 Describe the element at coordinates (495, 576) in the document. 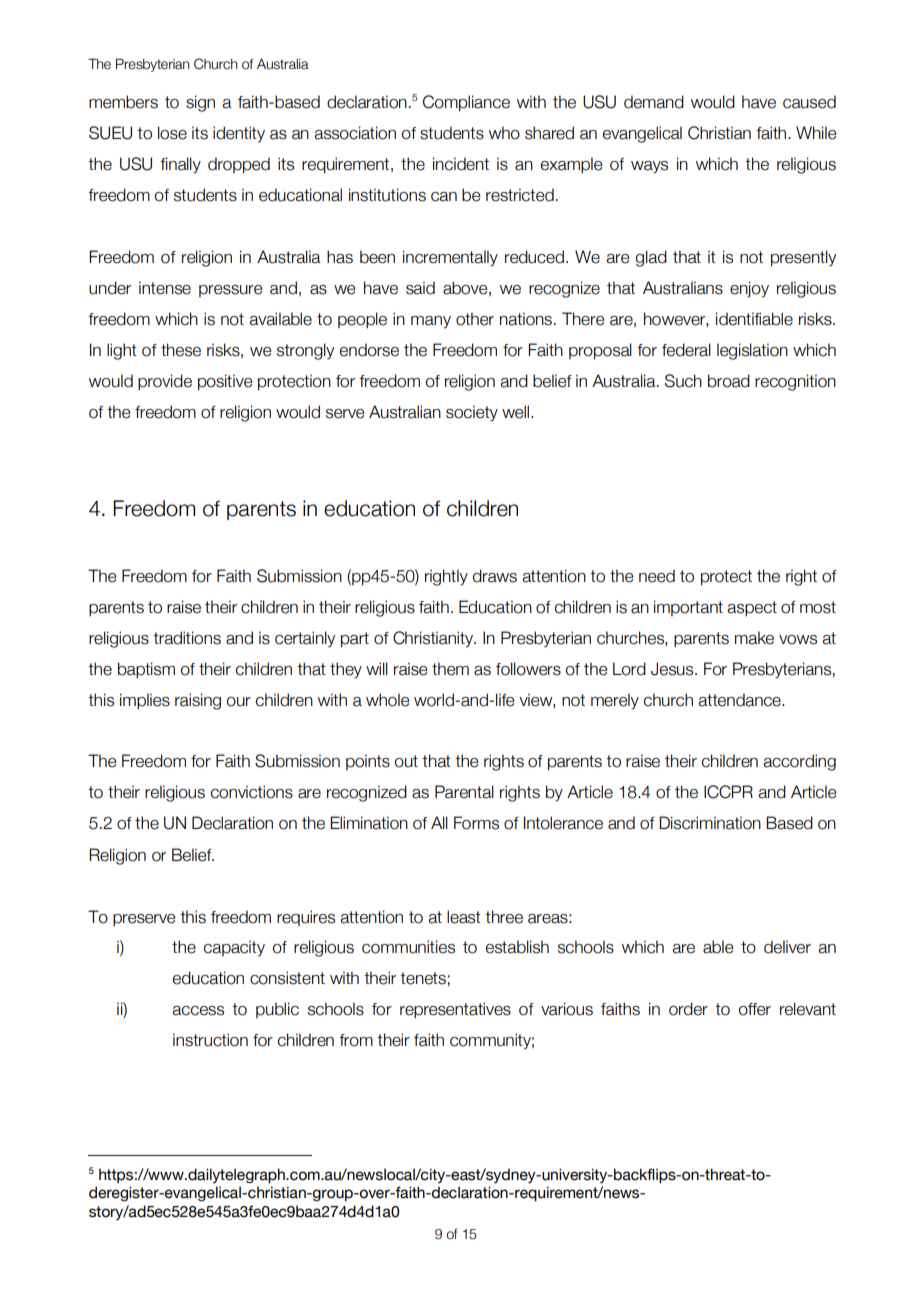

I see `draws` at that location.
